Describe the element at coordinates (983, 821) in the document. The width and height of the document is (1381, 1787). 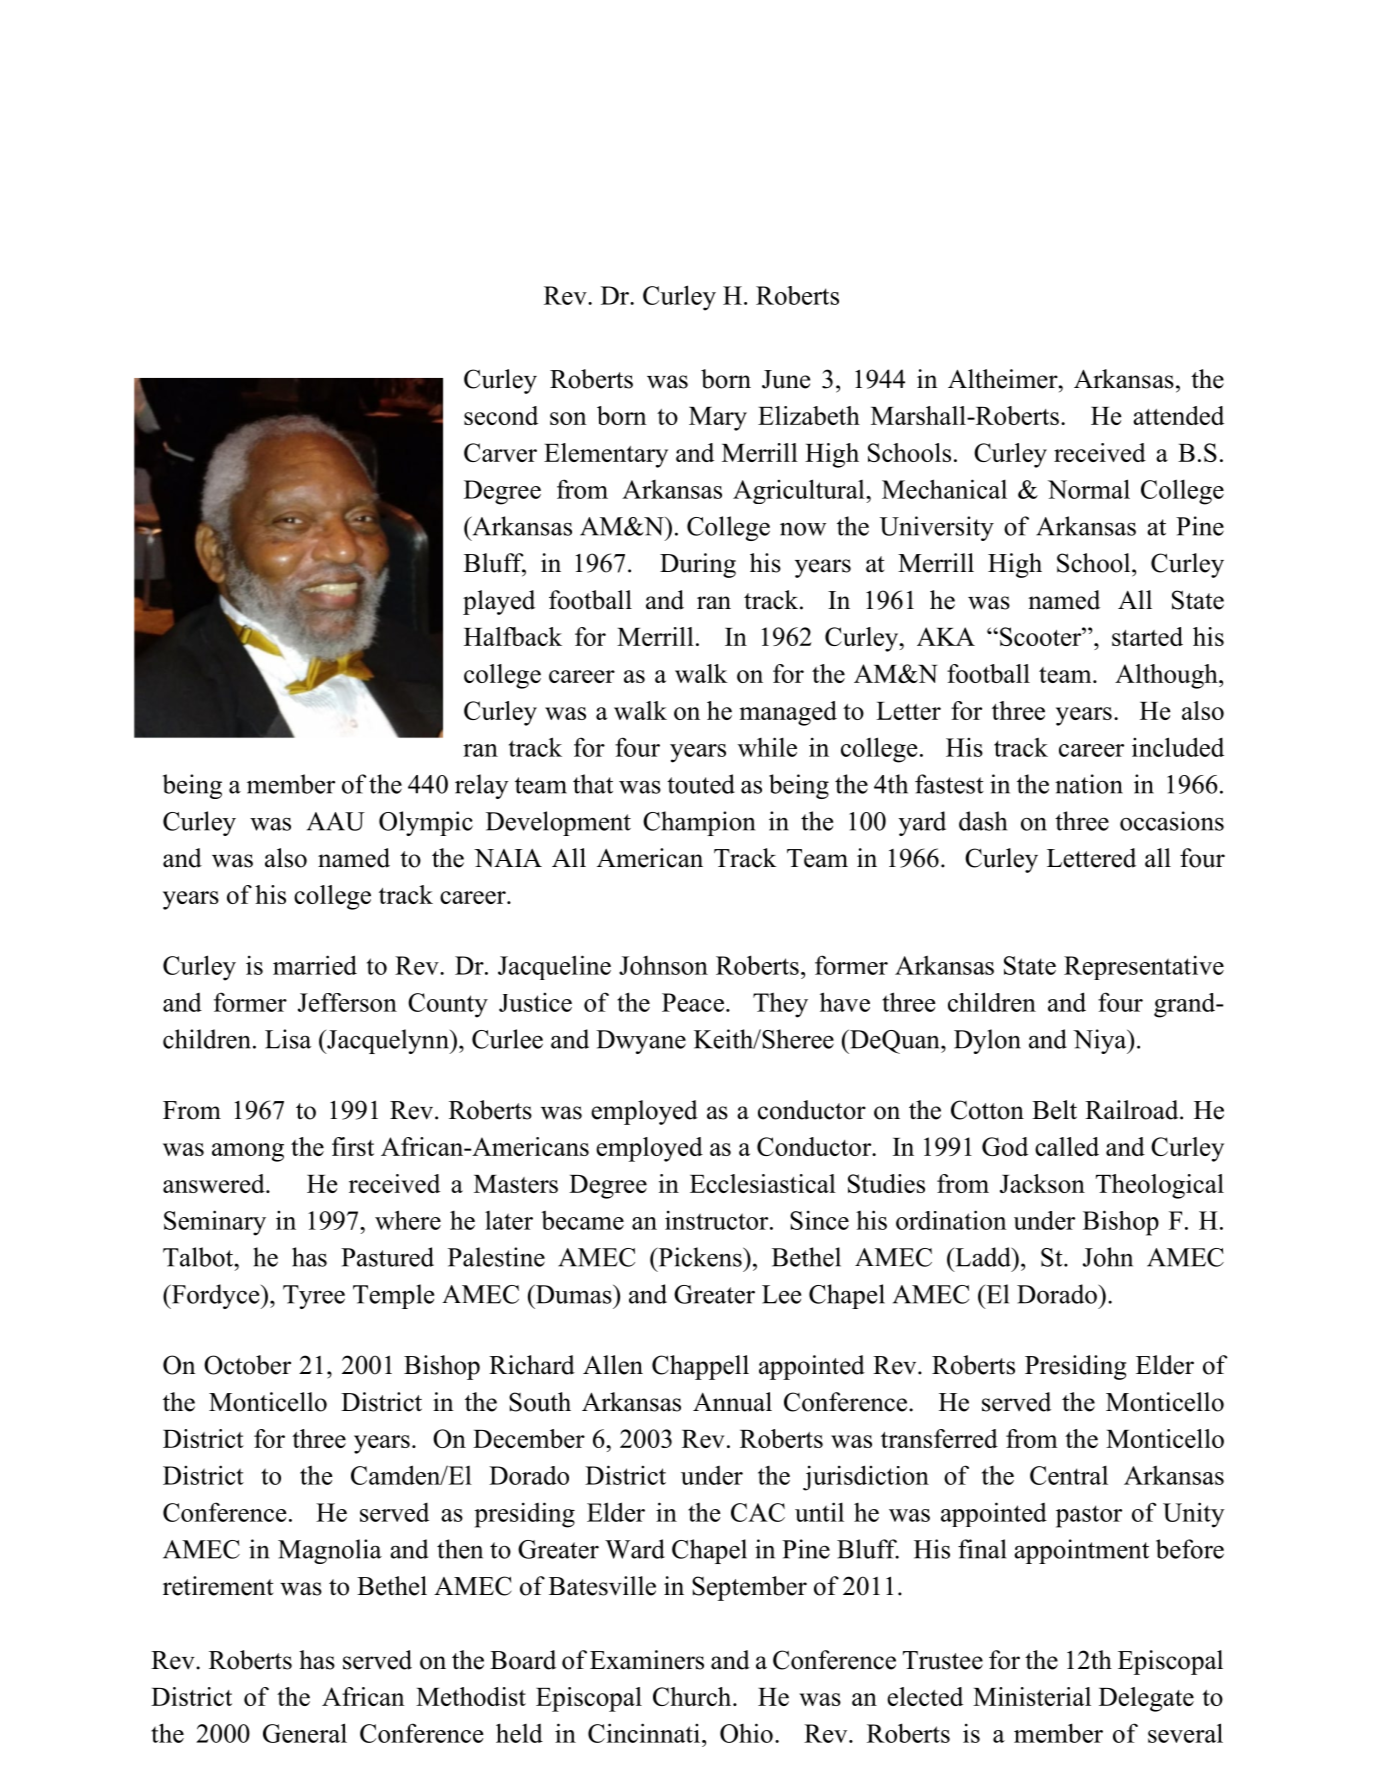
I see `dash` at that location.
